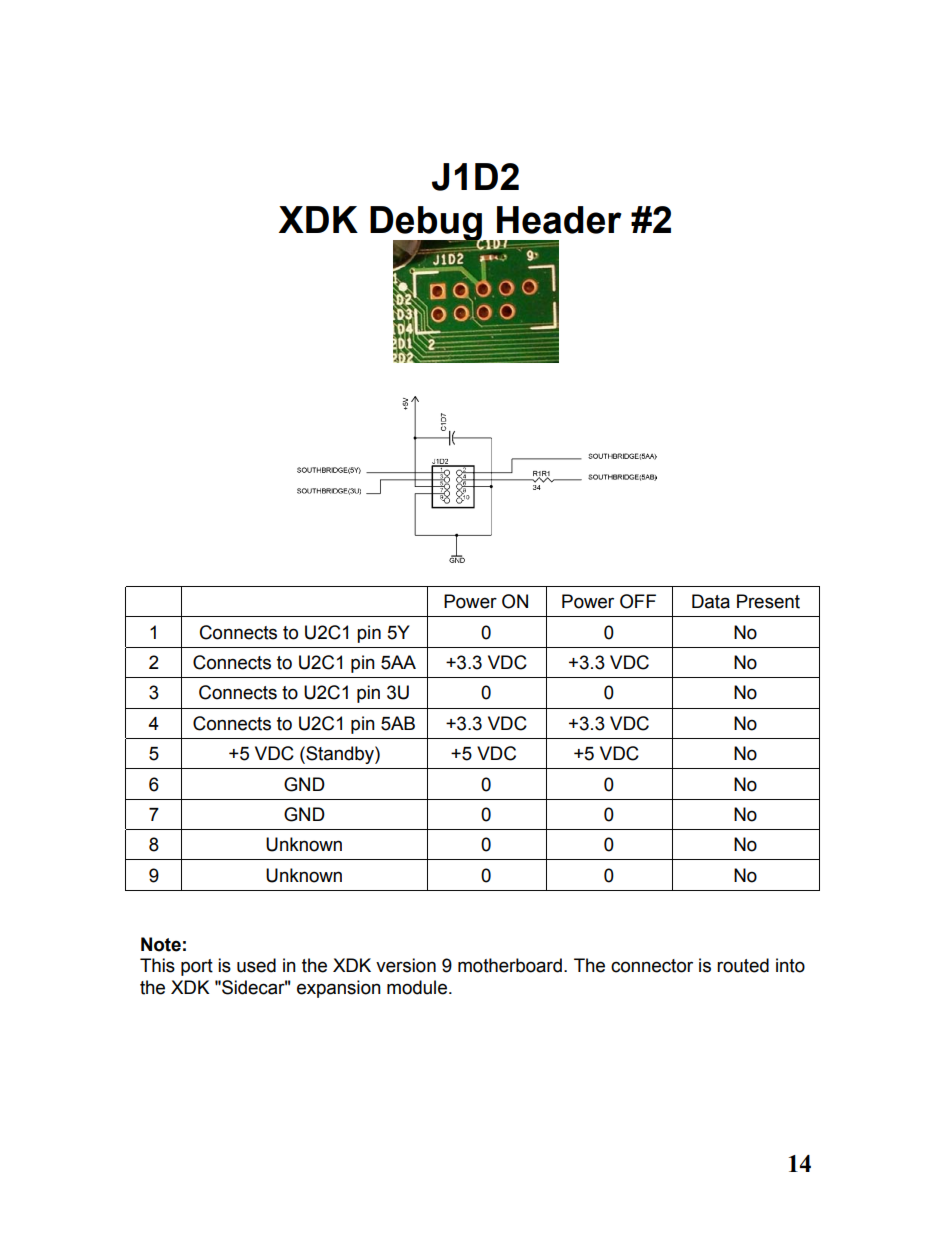 Image resolution: width=952 pixels, height=1233 pixels. What do you see at coordinates (743, 965) in the screenshot?
I see `routed` at bounding box center [743, 965].
